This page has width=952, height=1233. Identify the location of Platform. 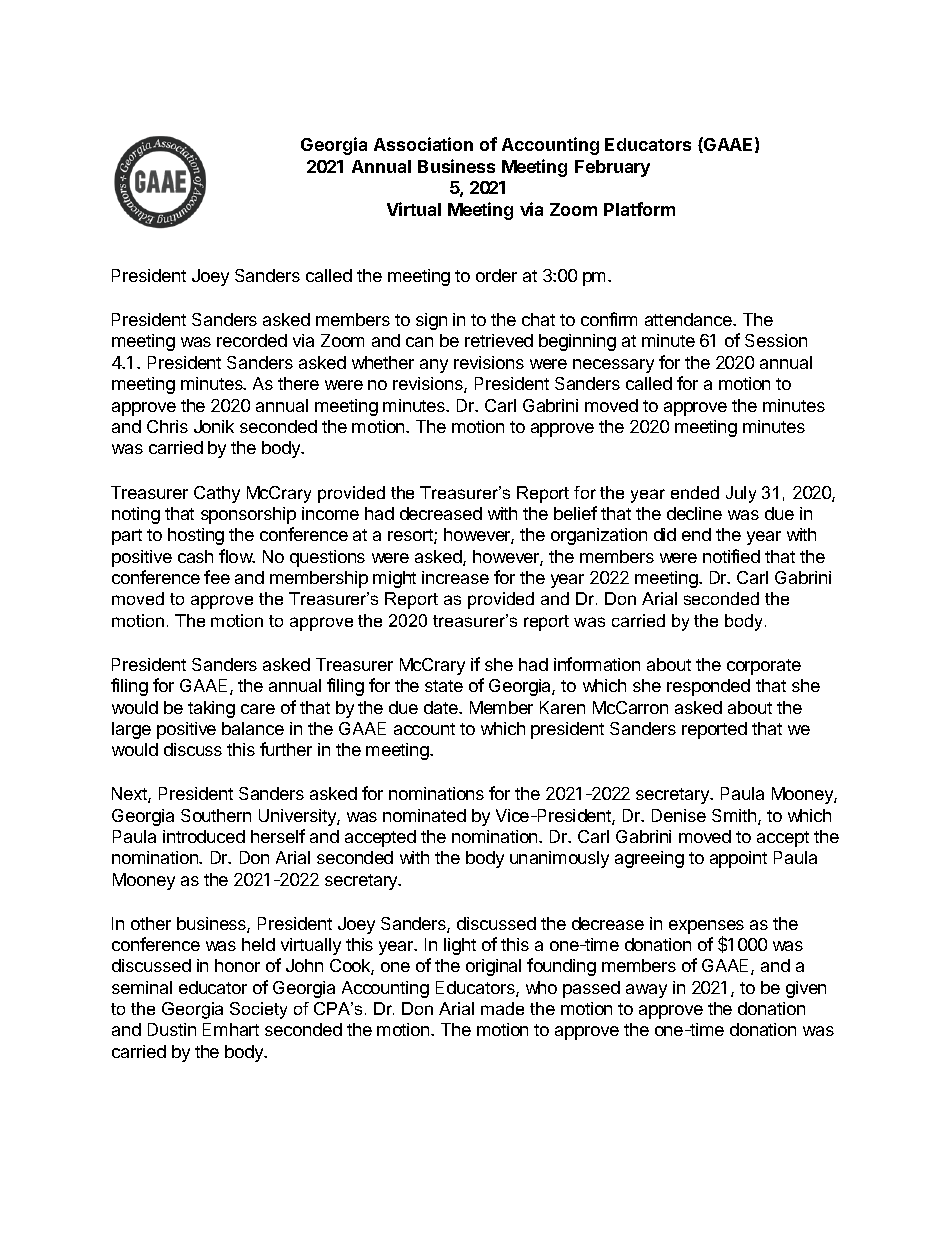
(639, 209).
